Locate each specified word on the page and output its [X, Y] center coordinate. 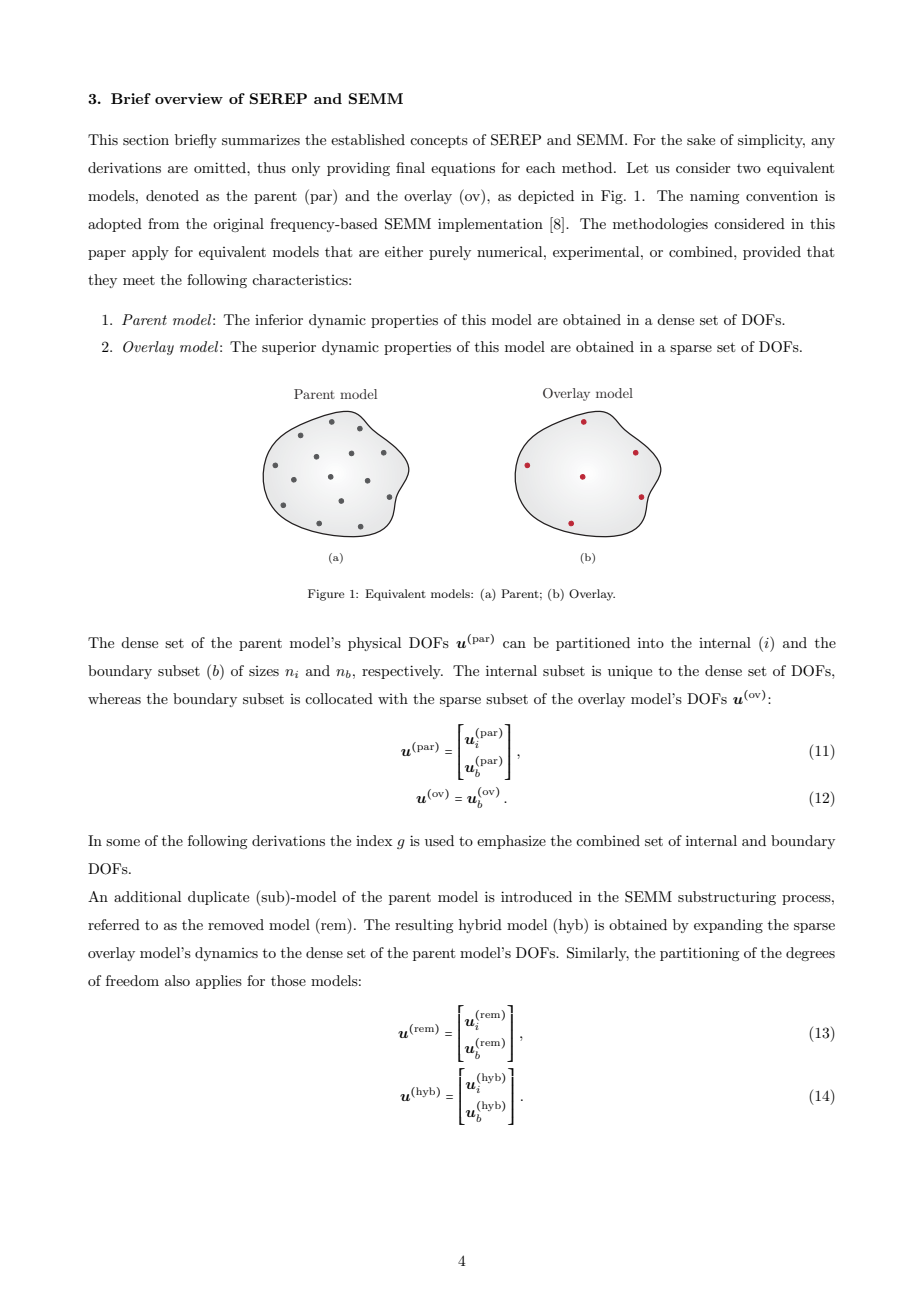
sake [701, 139]
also [177, 980]
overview [189, 98]
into [651, 642]
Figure [326, 595]
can [514, 644]
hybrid [480, 926]
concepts [439, 142]
